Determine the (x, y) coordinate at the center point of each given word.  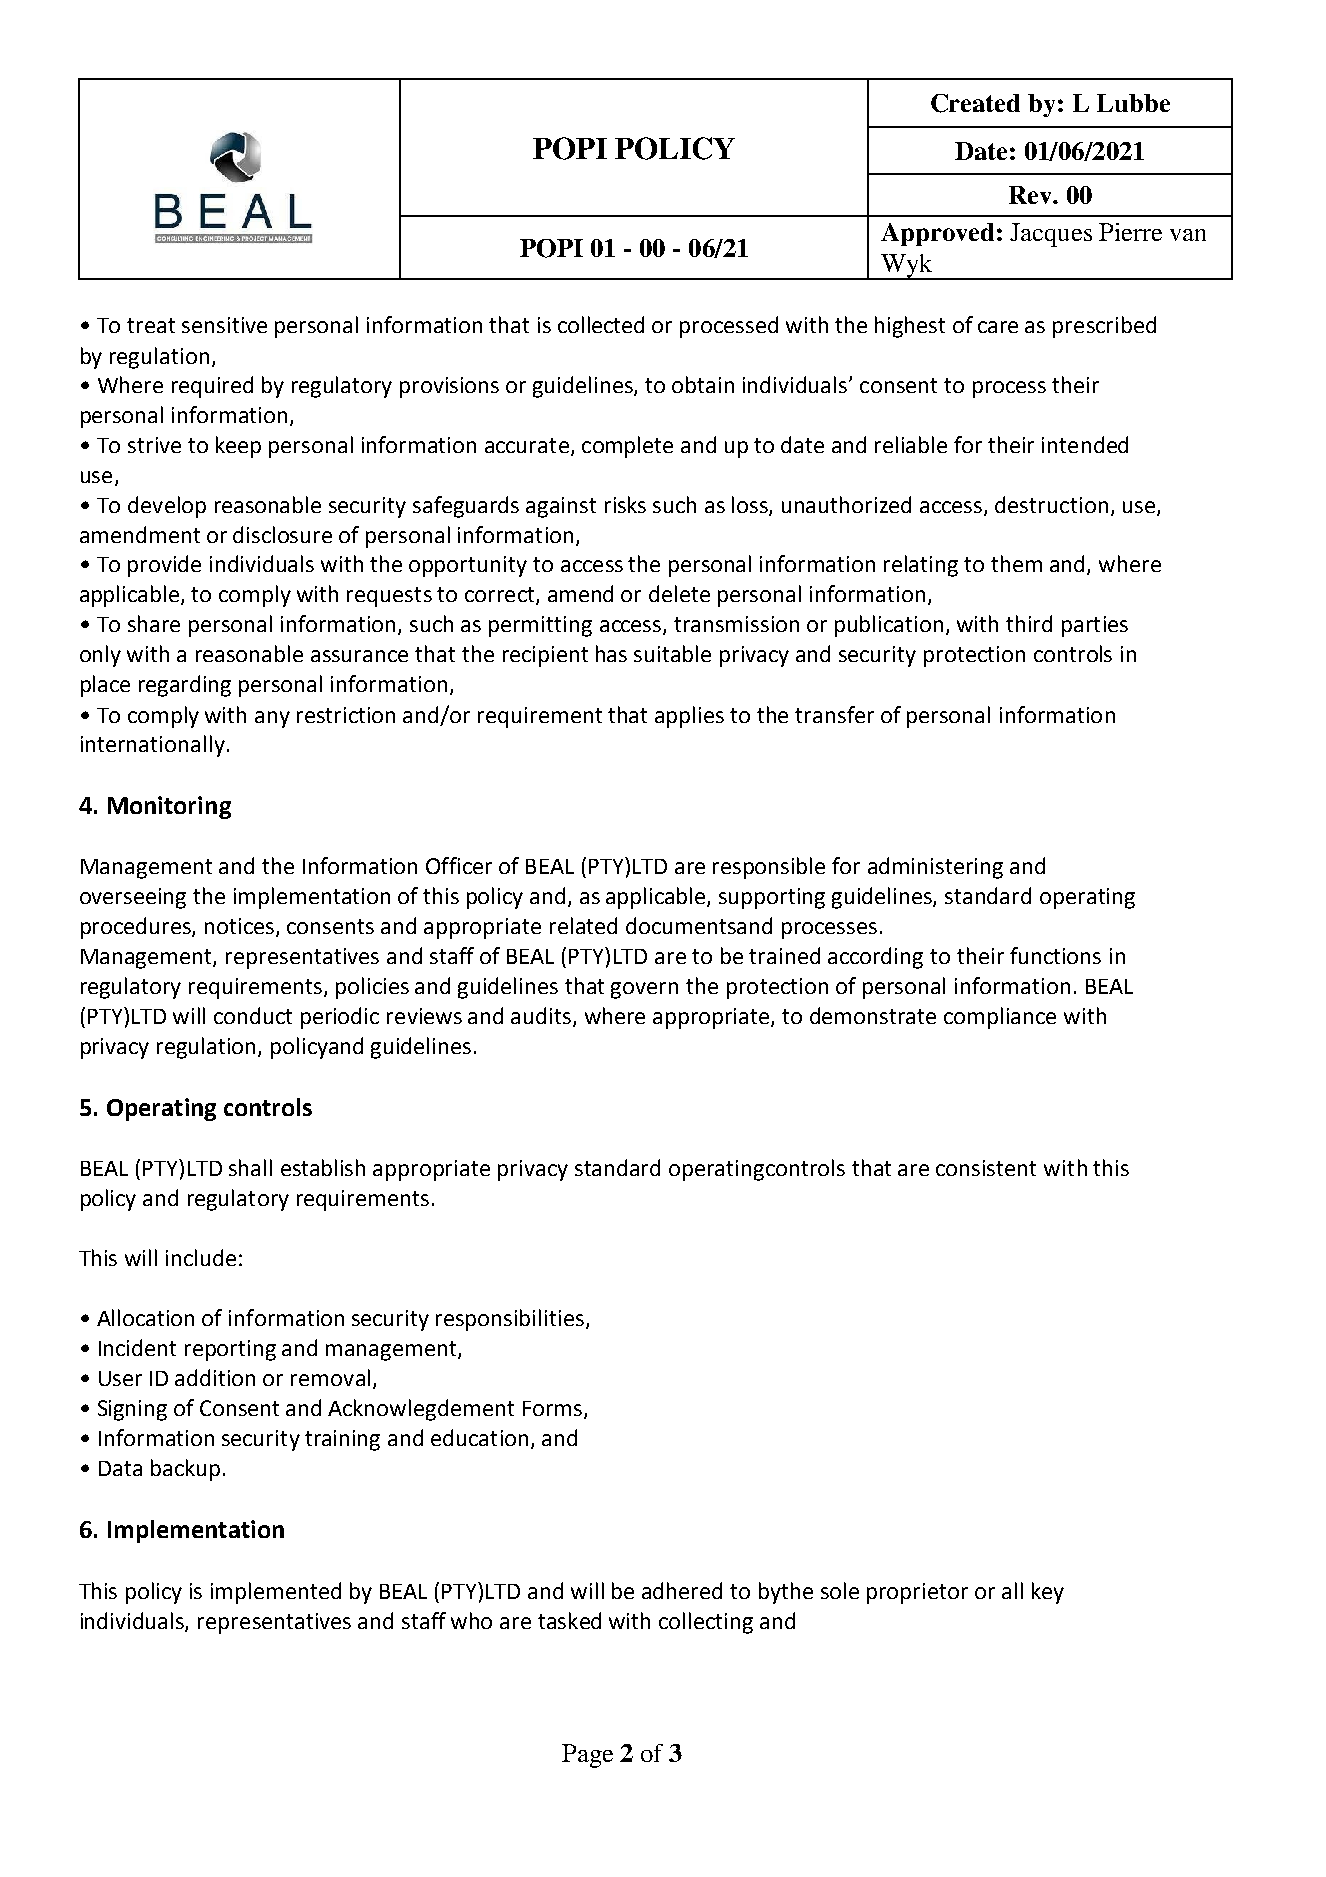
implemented (276, 1593)
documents (681, 925)
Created (975, 103)
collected (601, 324)
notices (241, 927)
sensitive (224, 325)
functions (1055, 955)
